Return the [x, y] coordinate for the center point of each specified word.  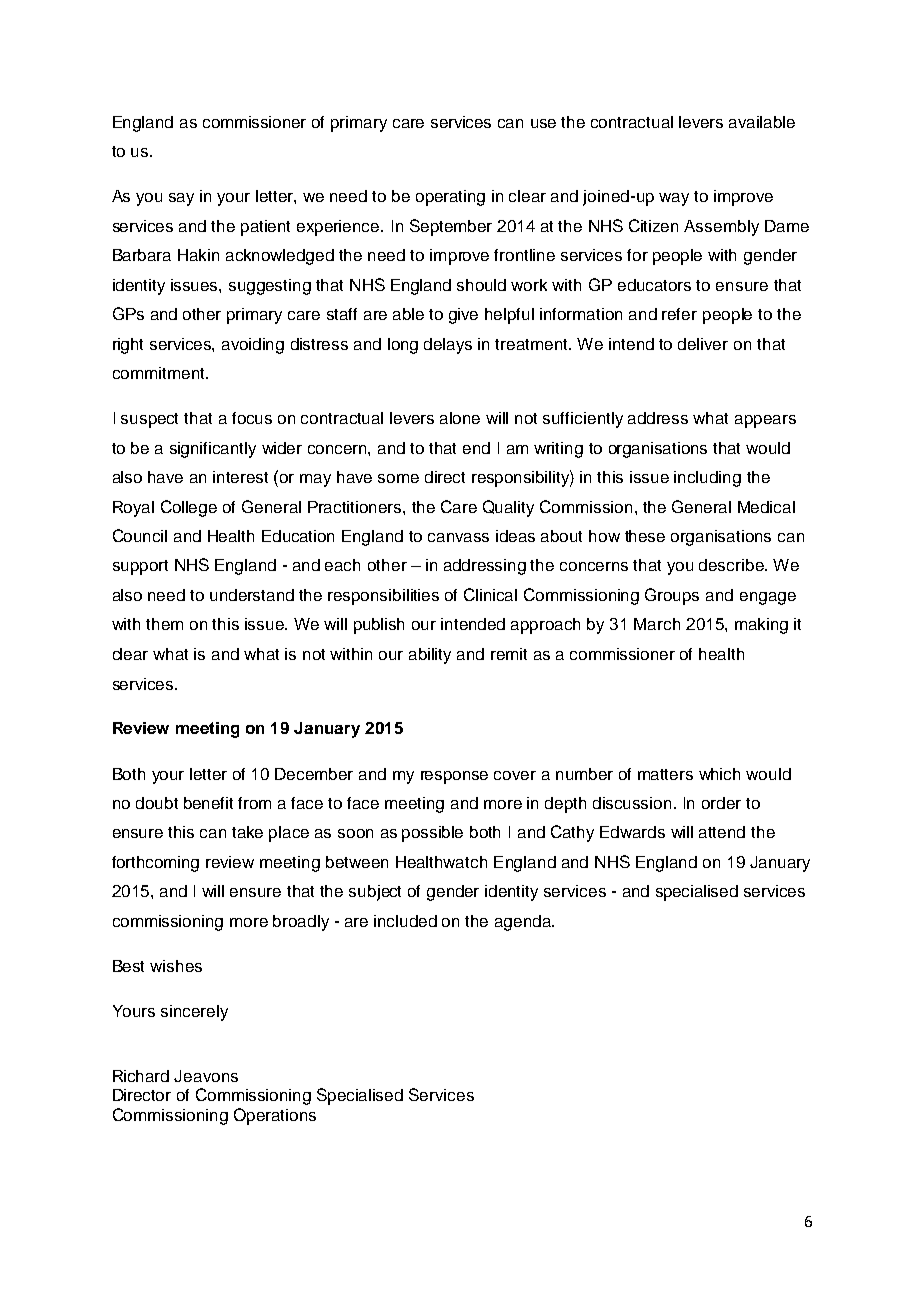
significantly [213, 450]
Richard [141, 1076]
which [719, 774]
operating [450, 198]
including [707, 479]
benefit [208, 803]
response [454, 777]
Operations [275, 1116]
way [674, 199]
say [181, 199]
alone [460, 418]
